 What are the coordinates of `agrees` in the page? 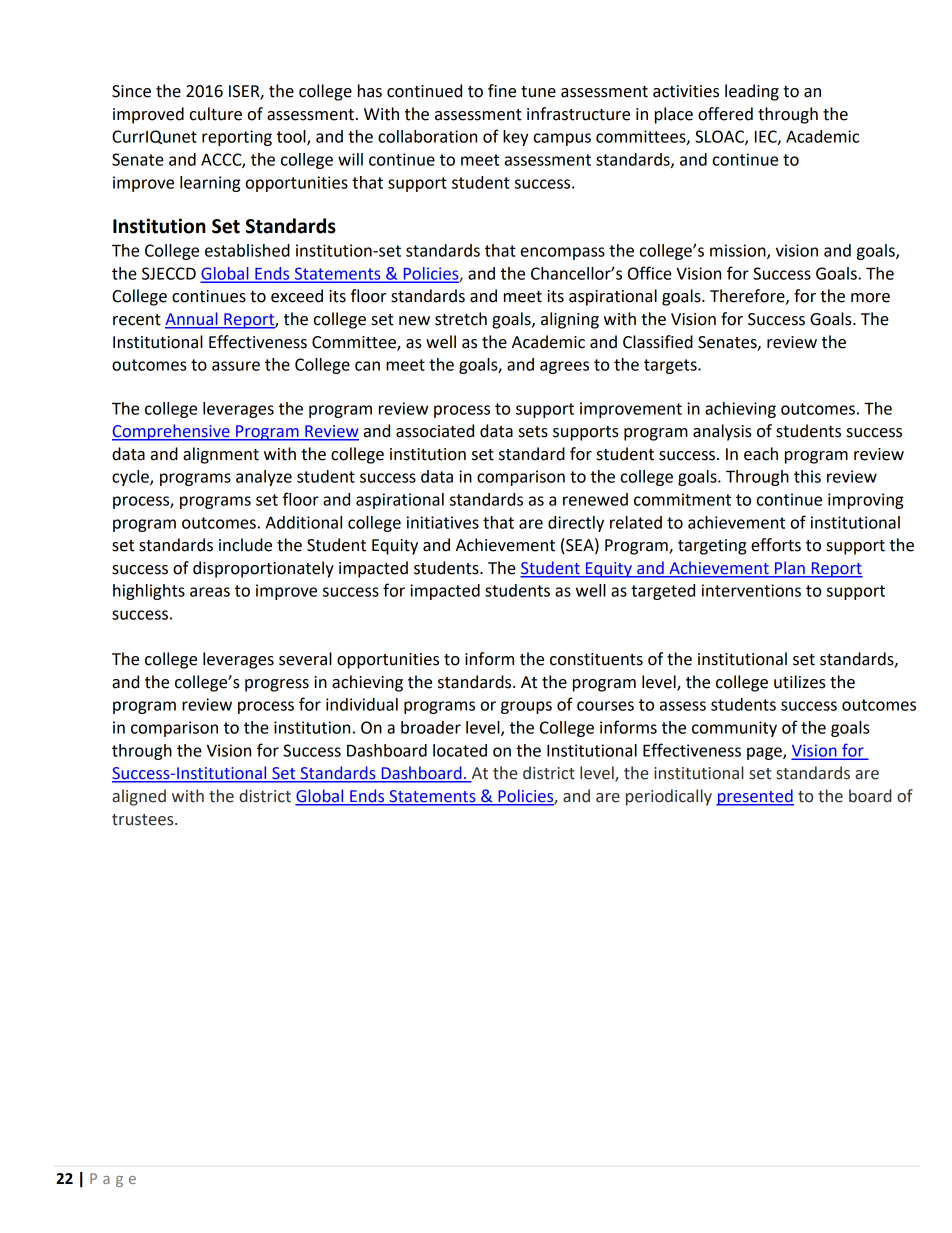 It's located at (564, 367).
